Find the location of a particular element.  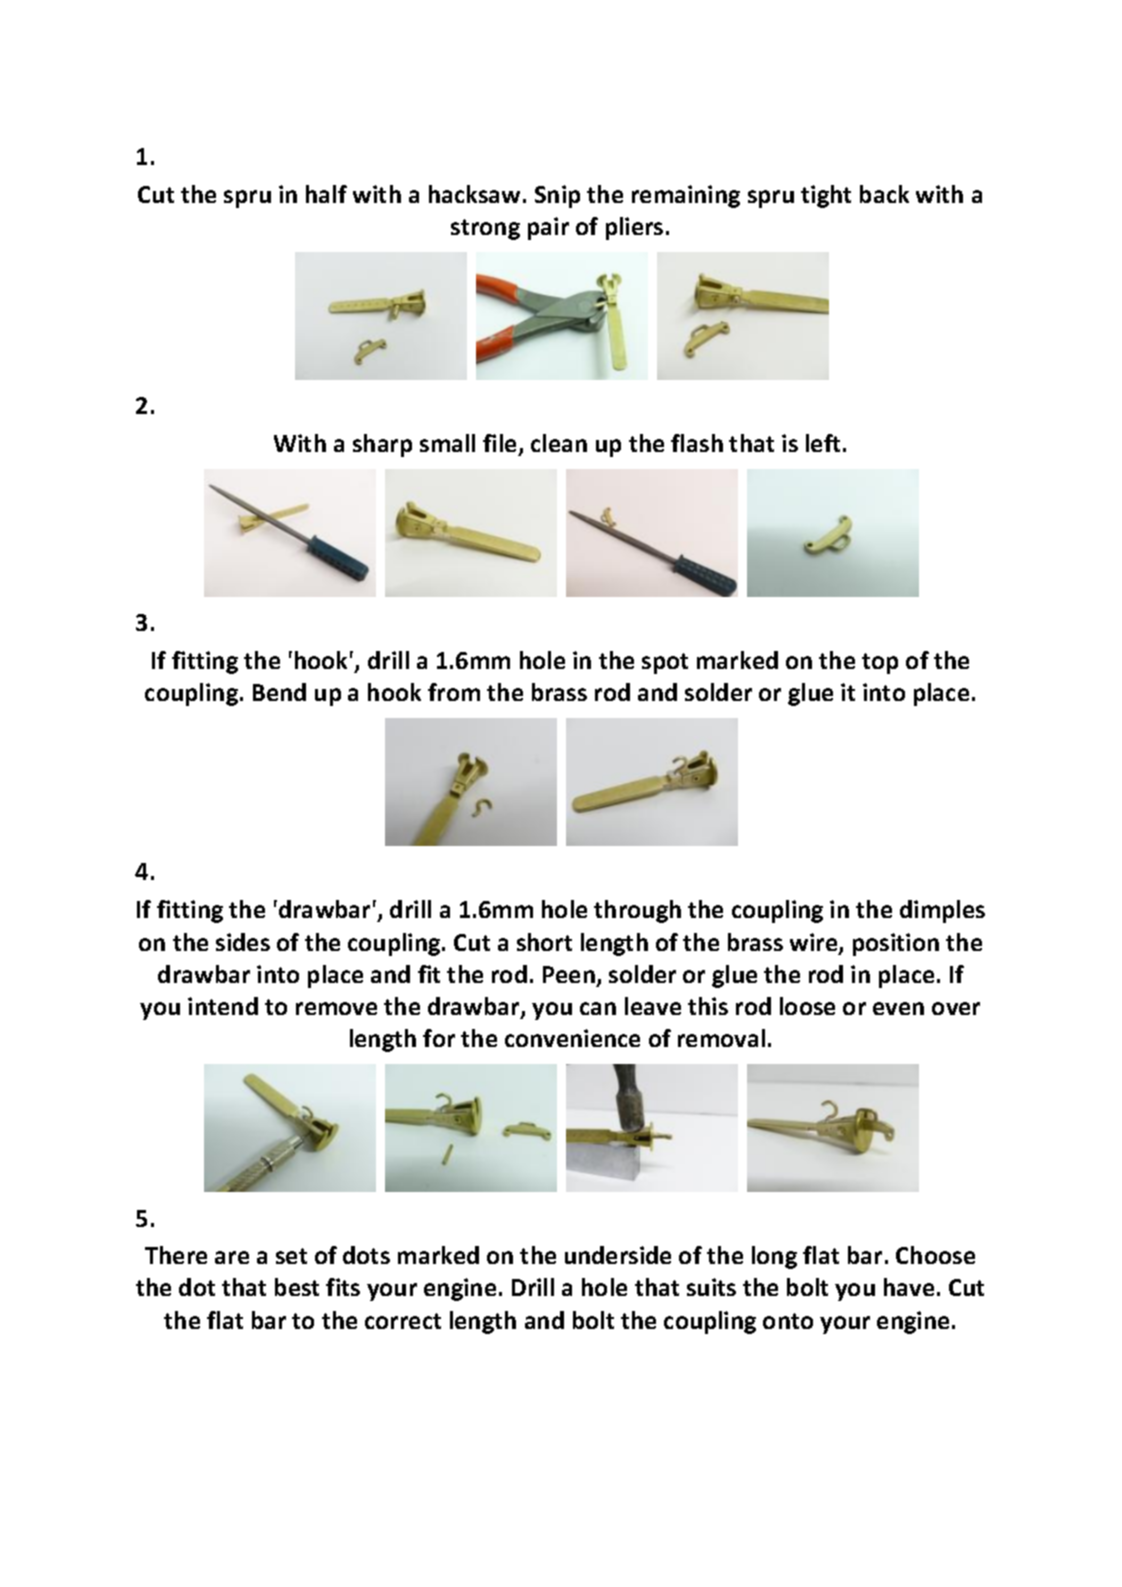

Bend is located at coordinates (279, 692).
